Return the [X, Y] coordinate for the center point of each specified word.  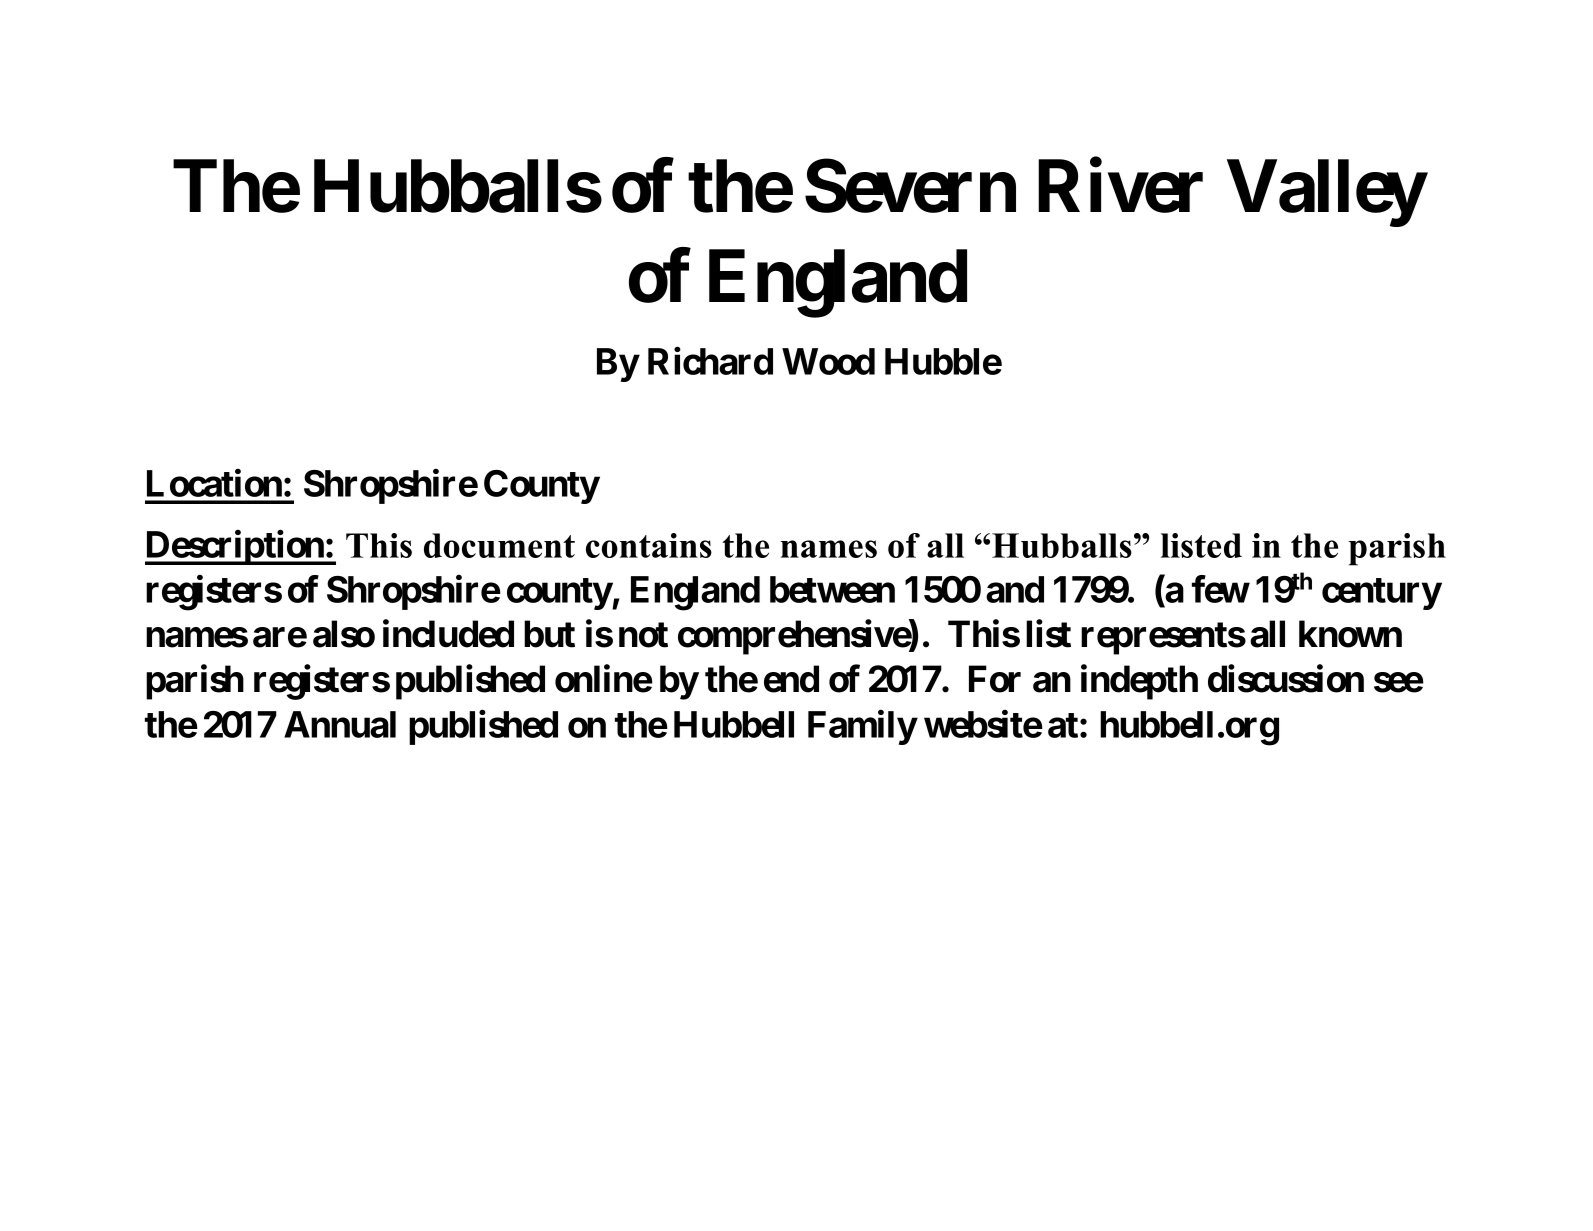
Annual [340, 724]
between [832, 589]
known [1350, 634]
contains [649, 545]
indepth [1139, 682]
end [791, 679]
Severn [910, 186]
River [1120, 186]
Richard [710, 361]
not [643, 635]
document [499, 545]
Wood [828, 361]
